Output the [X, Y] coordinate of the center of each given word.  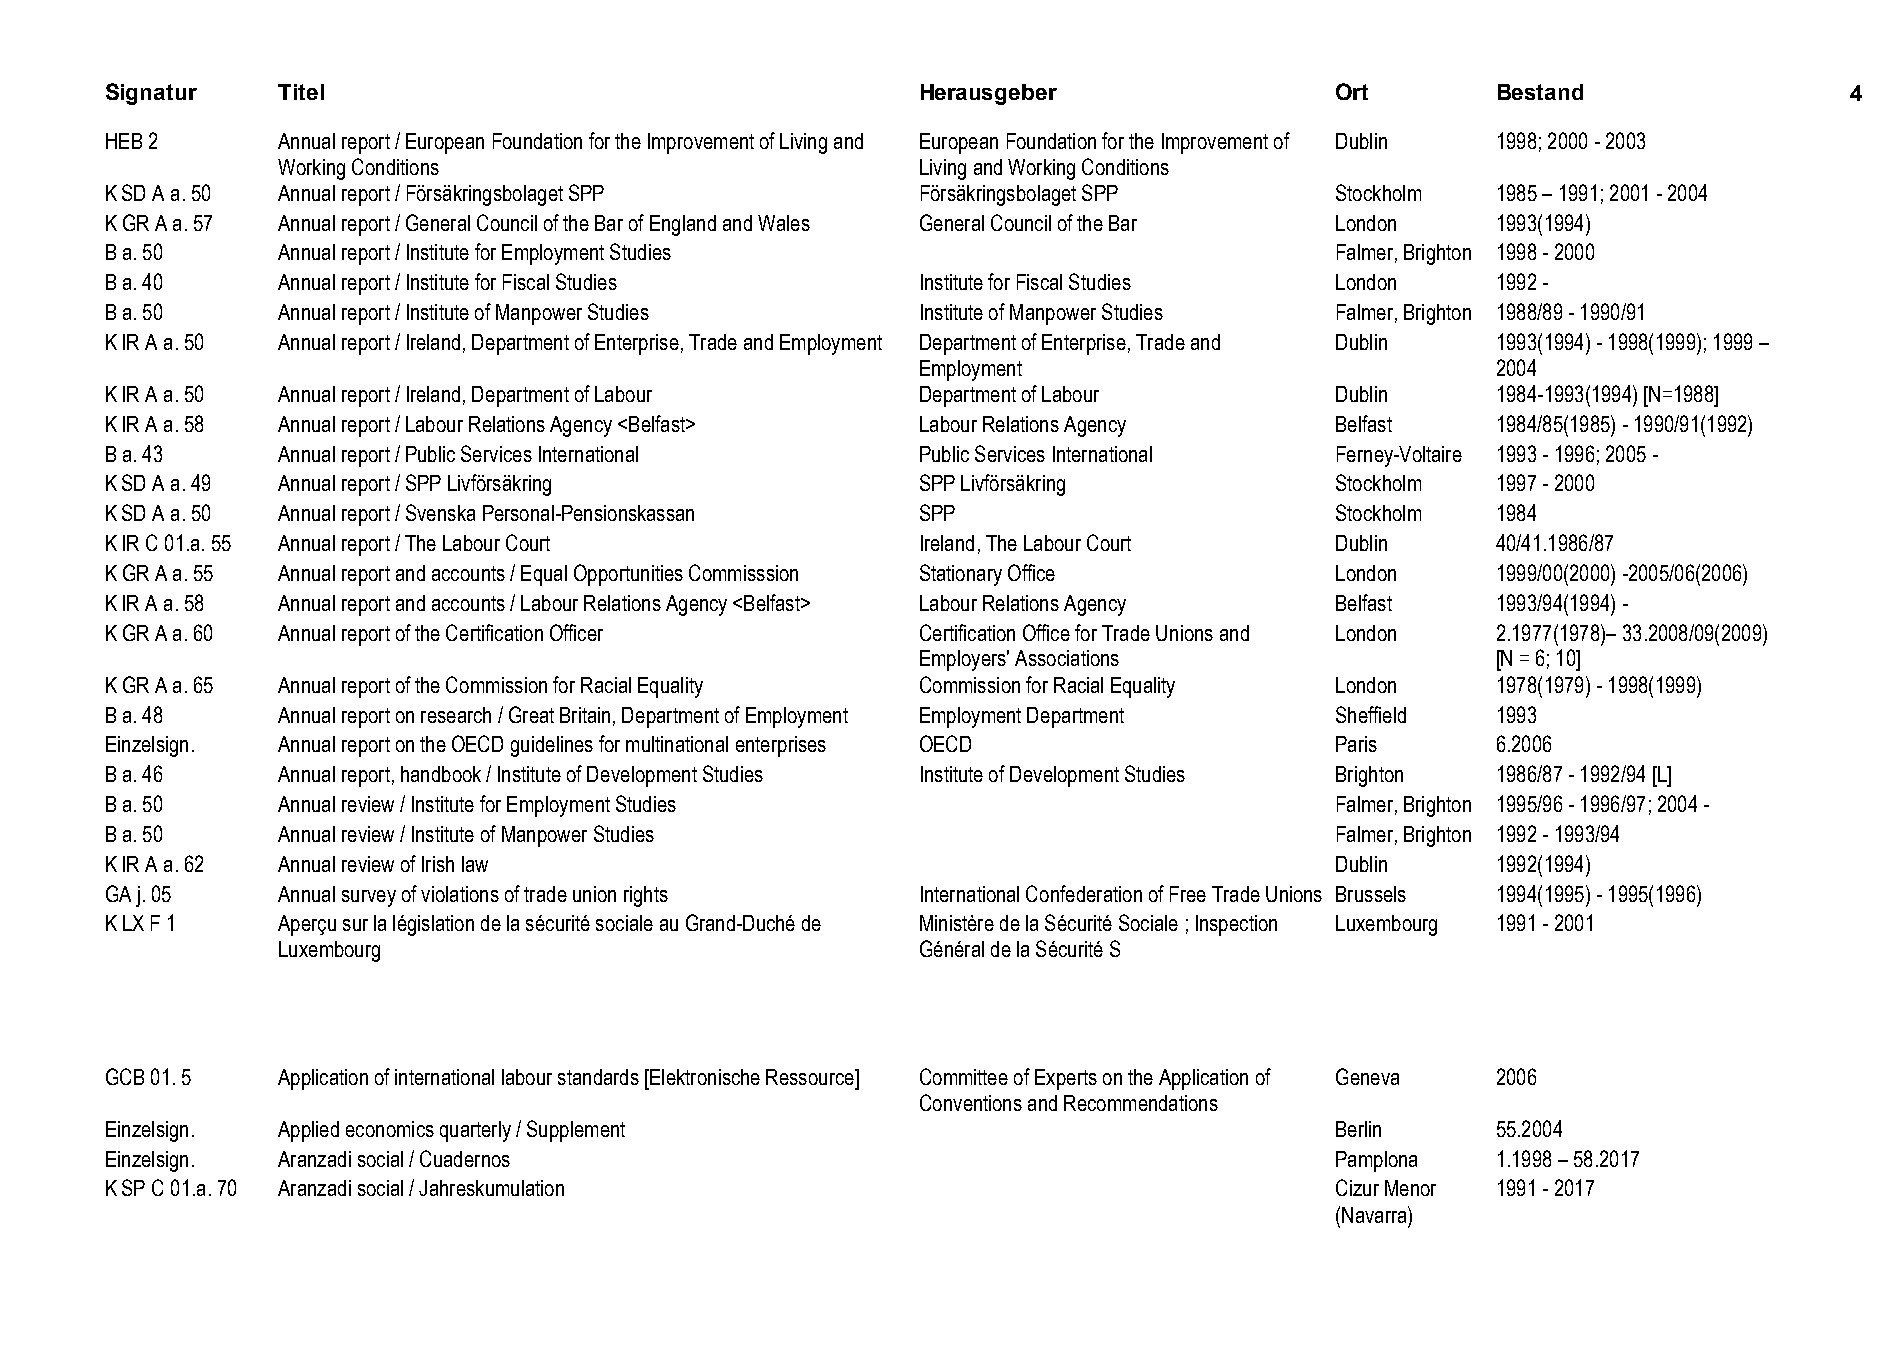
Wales [784, 223]
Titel [301, 92]
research [456, 715]
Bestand [1540, 92]
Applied [308, 1131]
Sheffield [1371, 714]
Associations [1067, 658]
